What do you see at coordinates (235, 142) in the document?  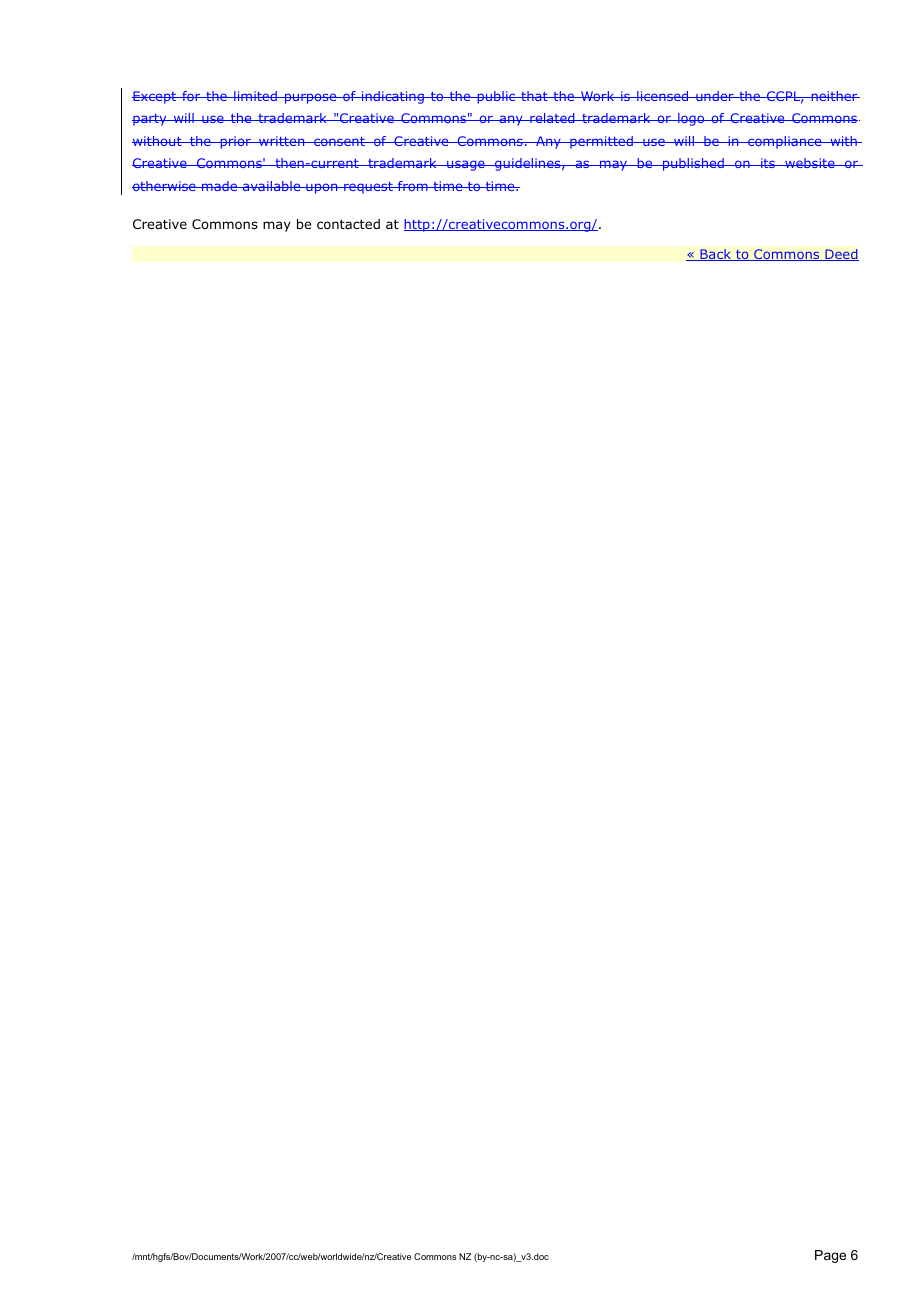 I see `prior` at bounding box center [235, 142].
